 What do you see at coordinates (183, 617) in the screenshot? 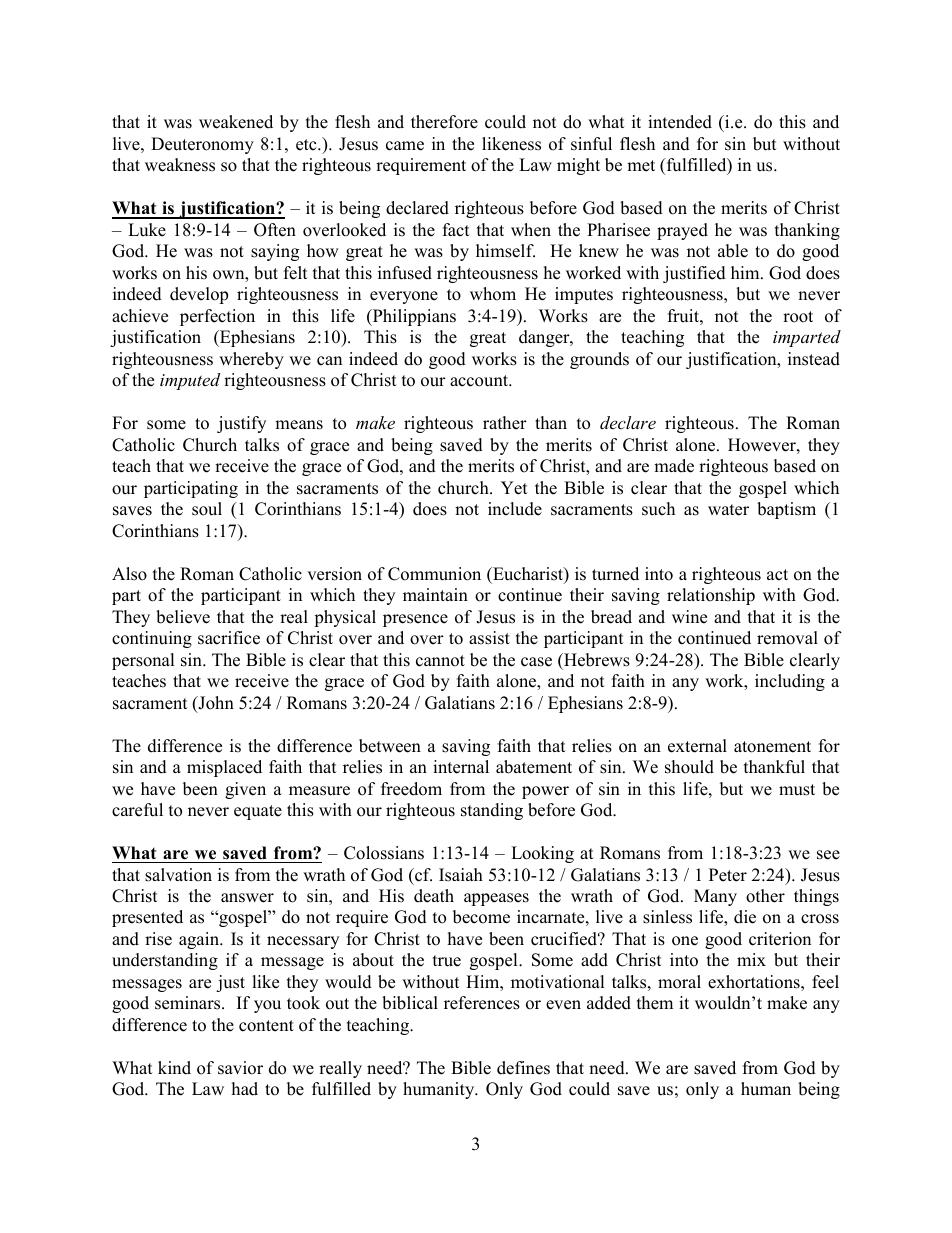
I see `believe` at bounding box center [183, 617].
